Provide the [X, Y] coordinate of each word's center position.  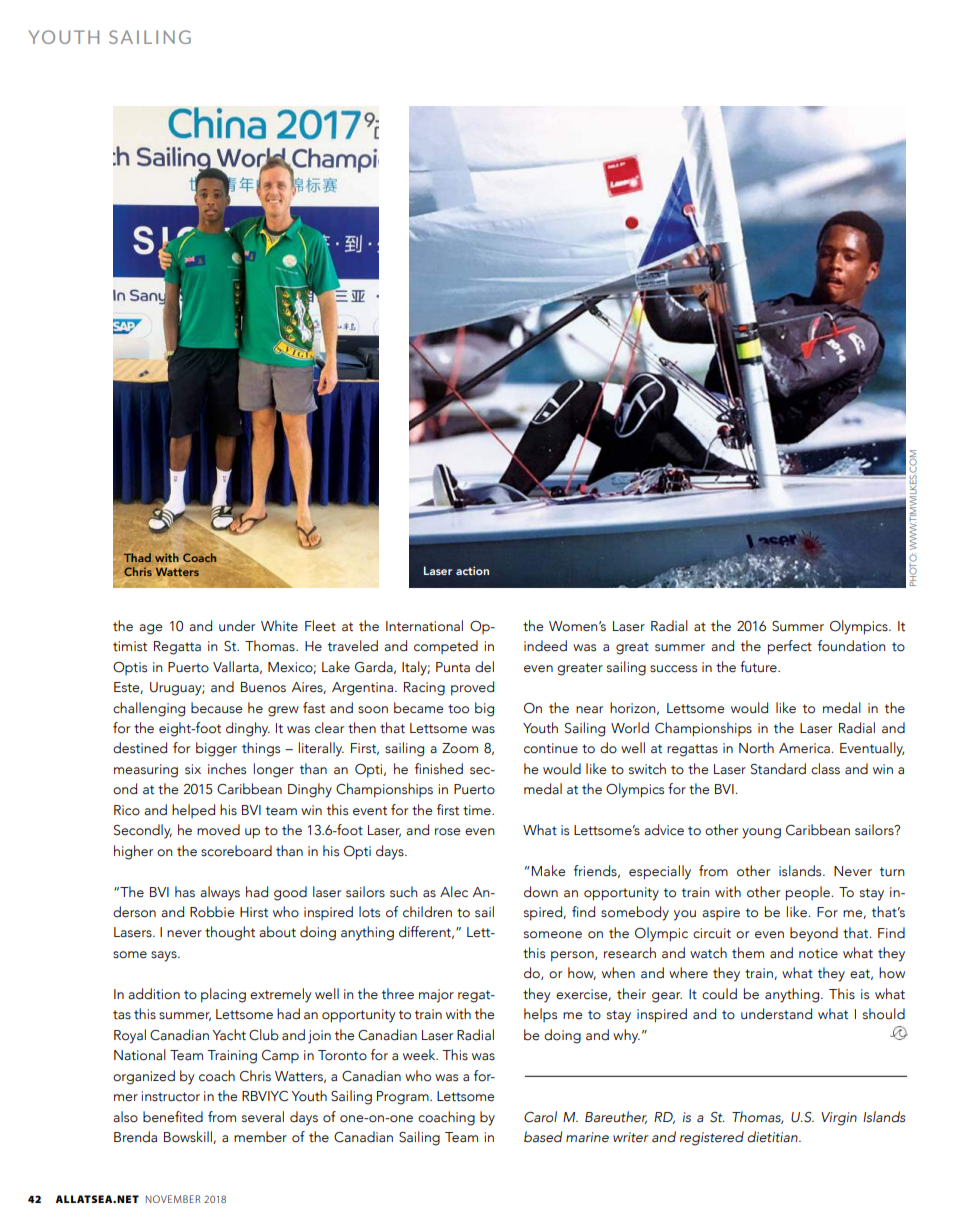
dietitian [773, 1137]
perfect [790, 647]
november [173, 1199]
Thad [137, 557]
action [472, 570]
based [543, 1137]
